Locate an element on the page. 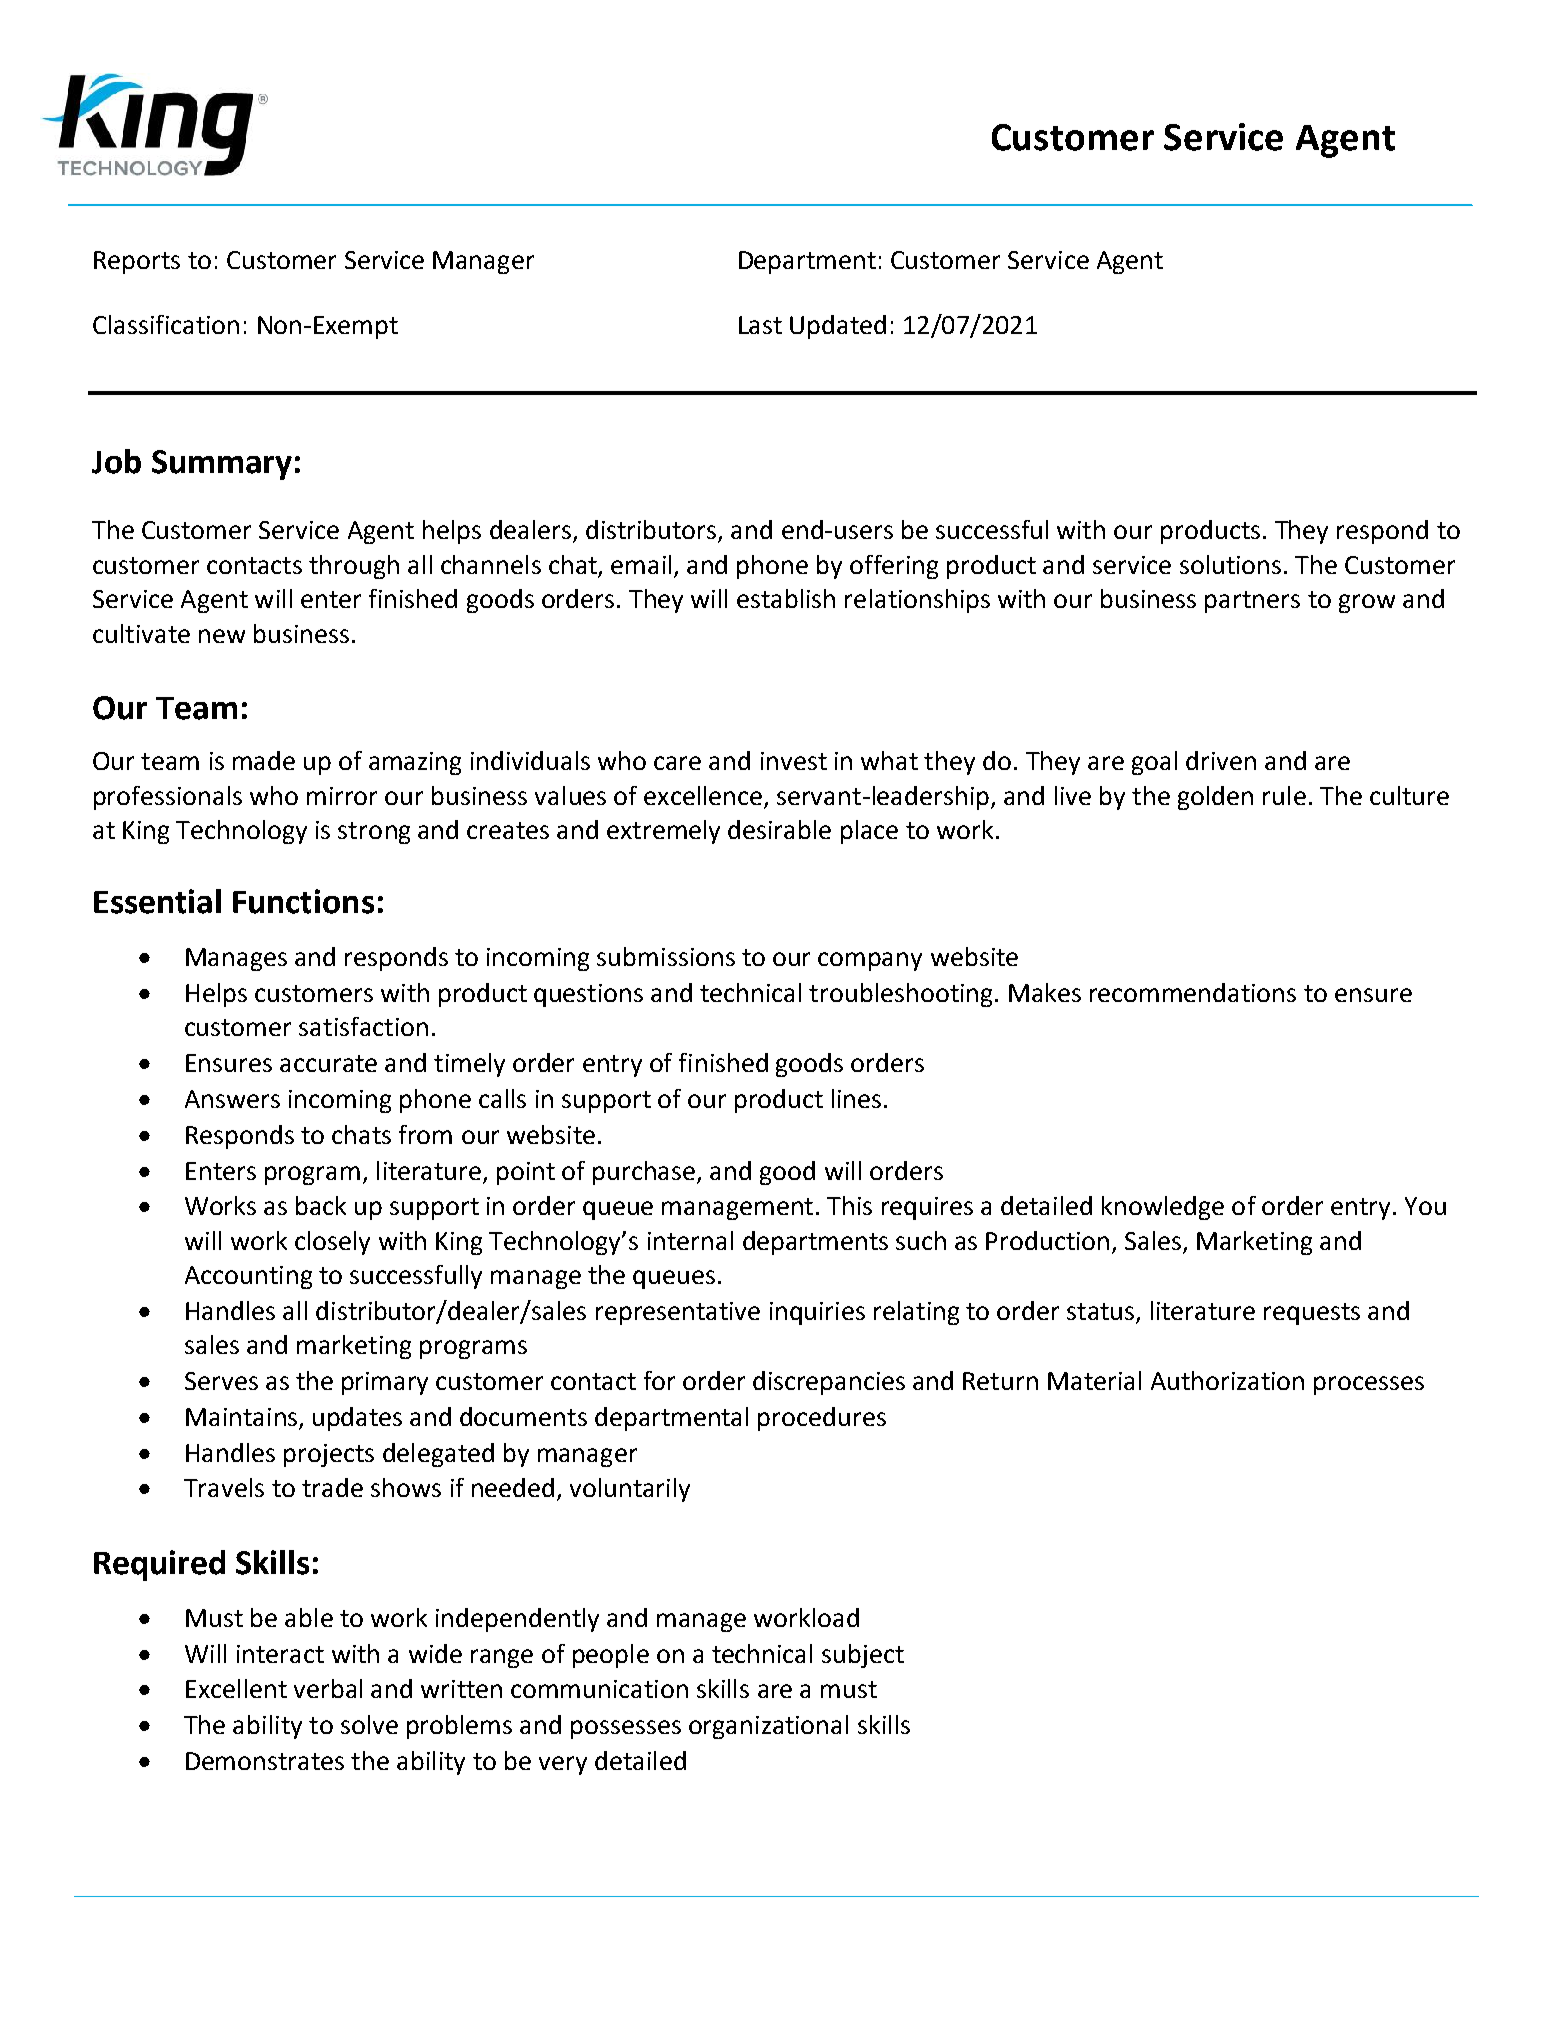  Updated is located at coordinates (838, 327).
